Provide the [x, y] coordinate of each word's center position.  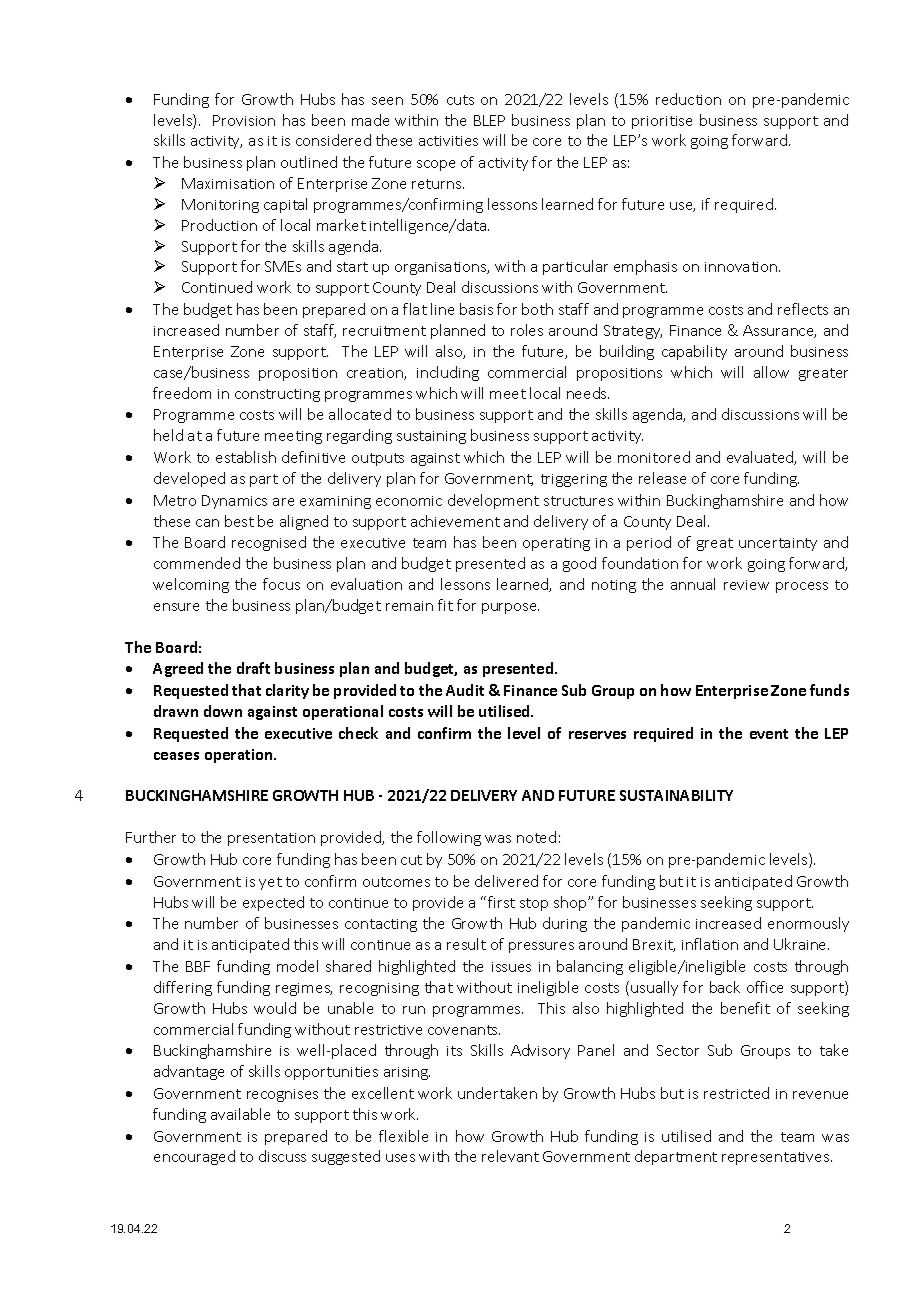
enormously [808, 924]
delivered [506, 881]
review [746, 585]
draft [253, 668]
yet [270, 883]
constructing [277, 395]
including [448, 373]
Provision [244, 120]
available [240, 1114]
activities [448, 141]
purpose [510, 608]
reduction [688, 99]
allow [771, 372]
